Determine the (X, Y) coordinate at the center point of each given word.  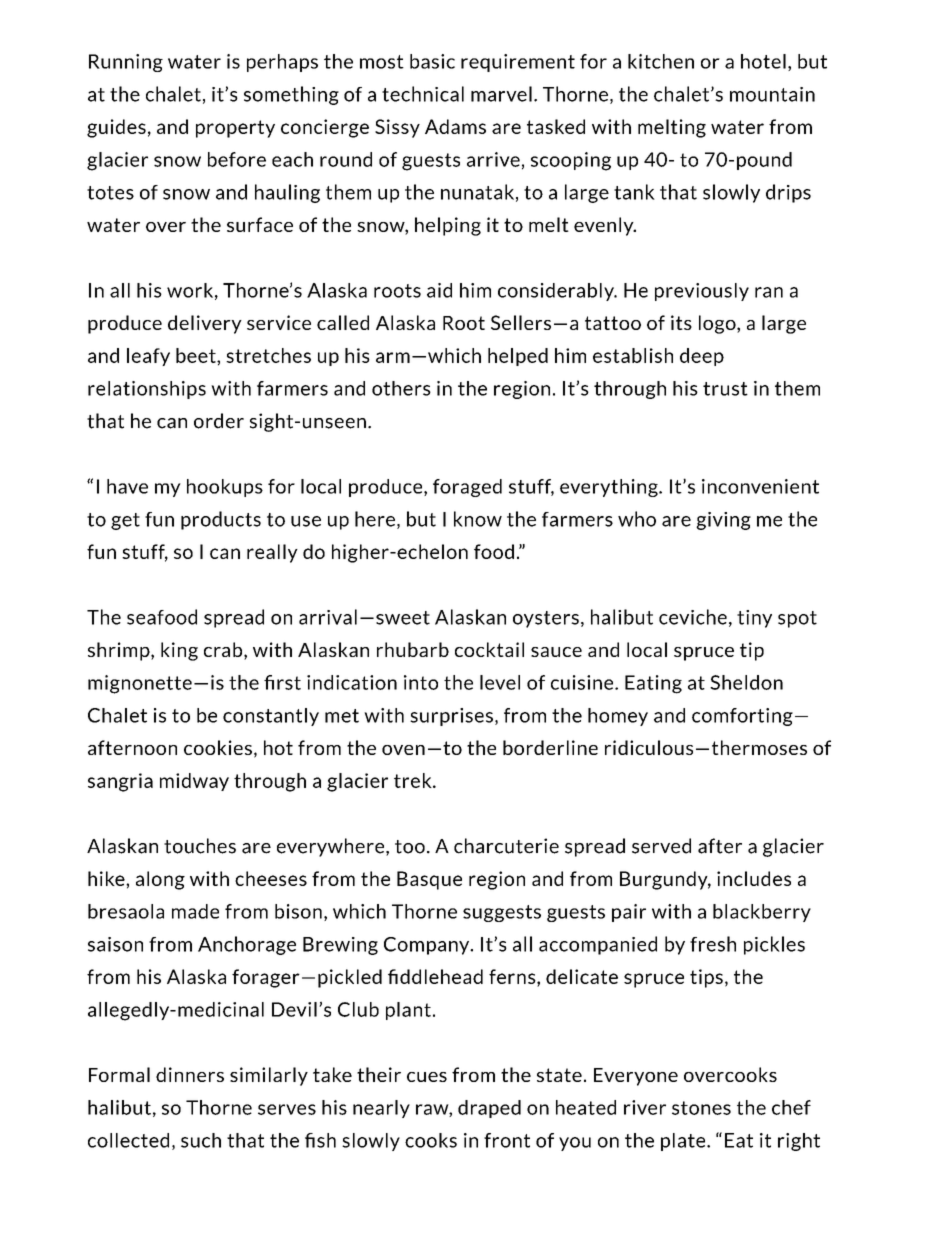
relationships (147, 390)
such (201, 1140)
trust (725, 389)
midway (194, 782)
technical (423, 94)
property (235, 129)
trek (414, 780)
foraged (467, 488)
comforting (742, 717)
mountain (772, 94)
